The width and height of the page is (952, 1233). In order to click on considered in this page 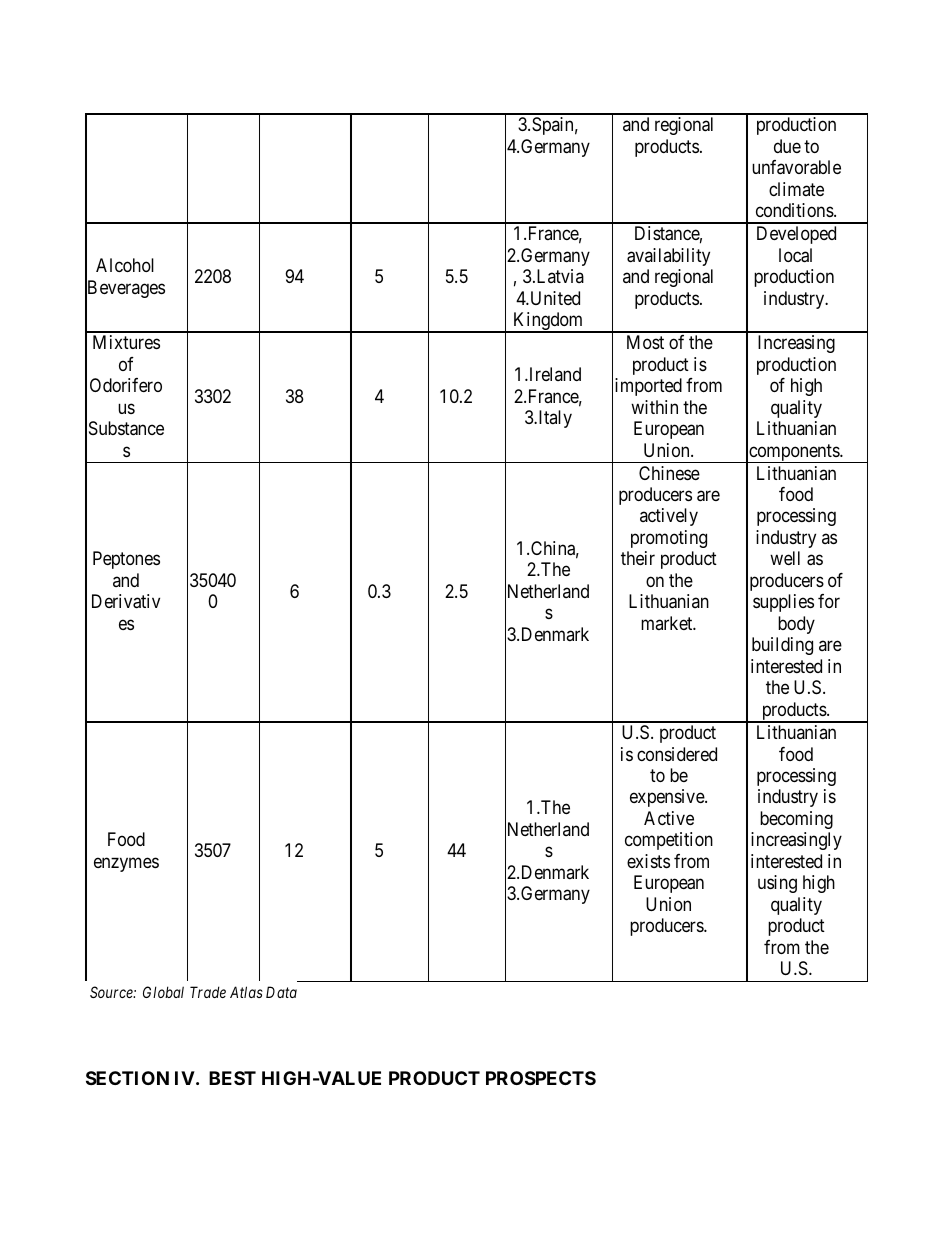, I will do `click(677, 754)`.
